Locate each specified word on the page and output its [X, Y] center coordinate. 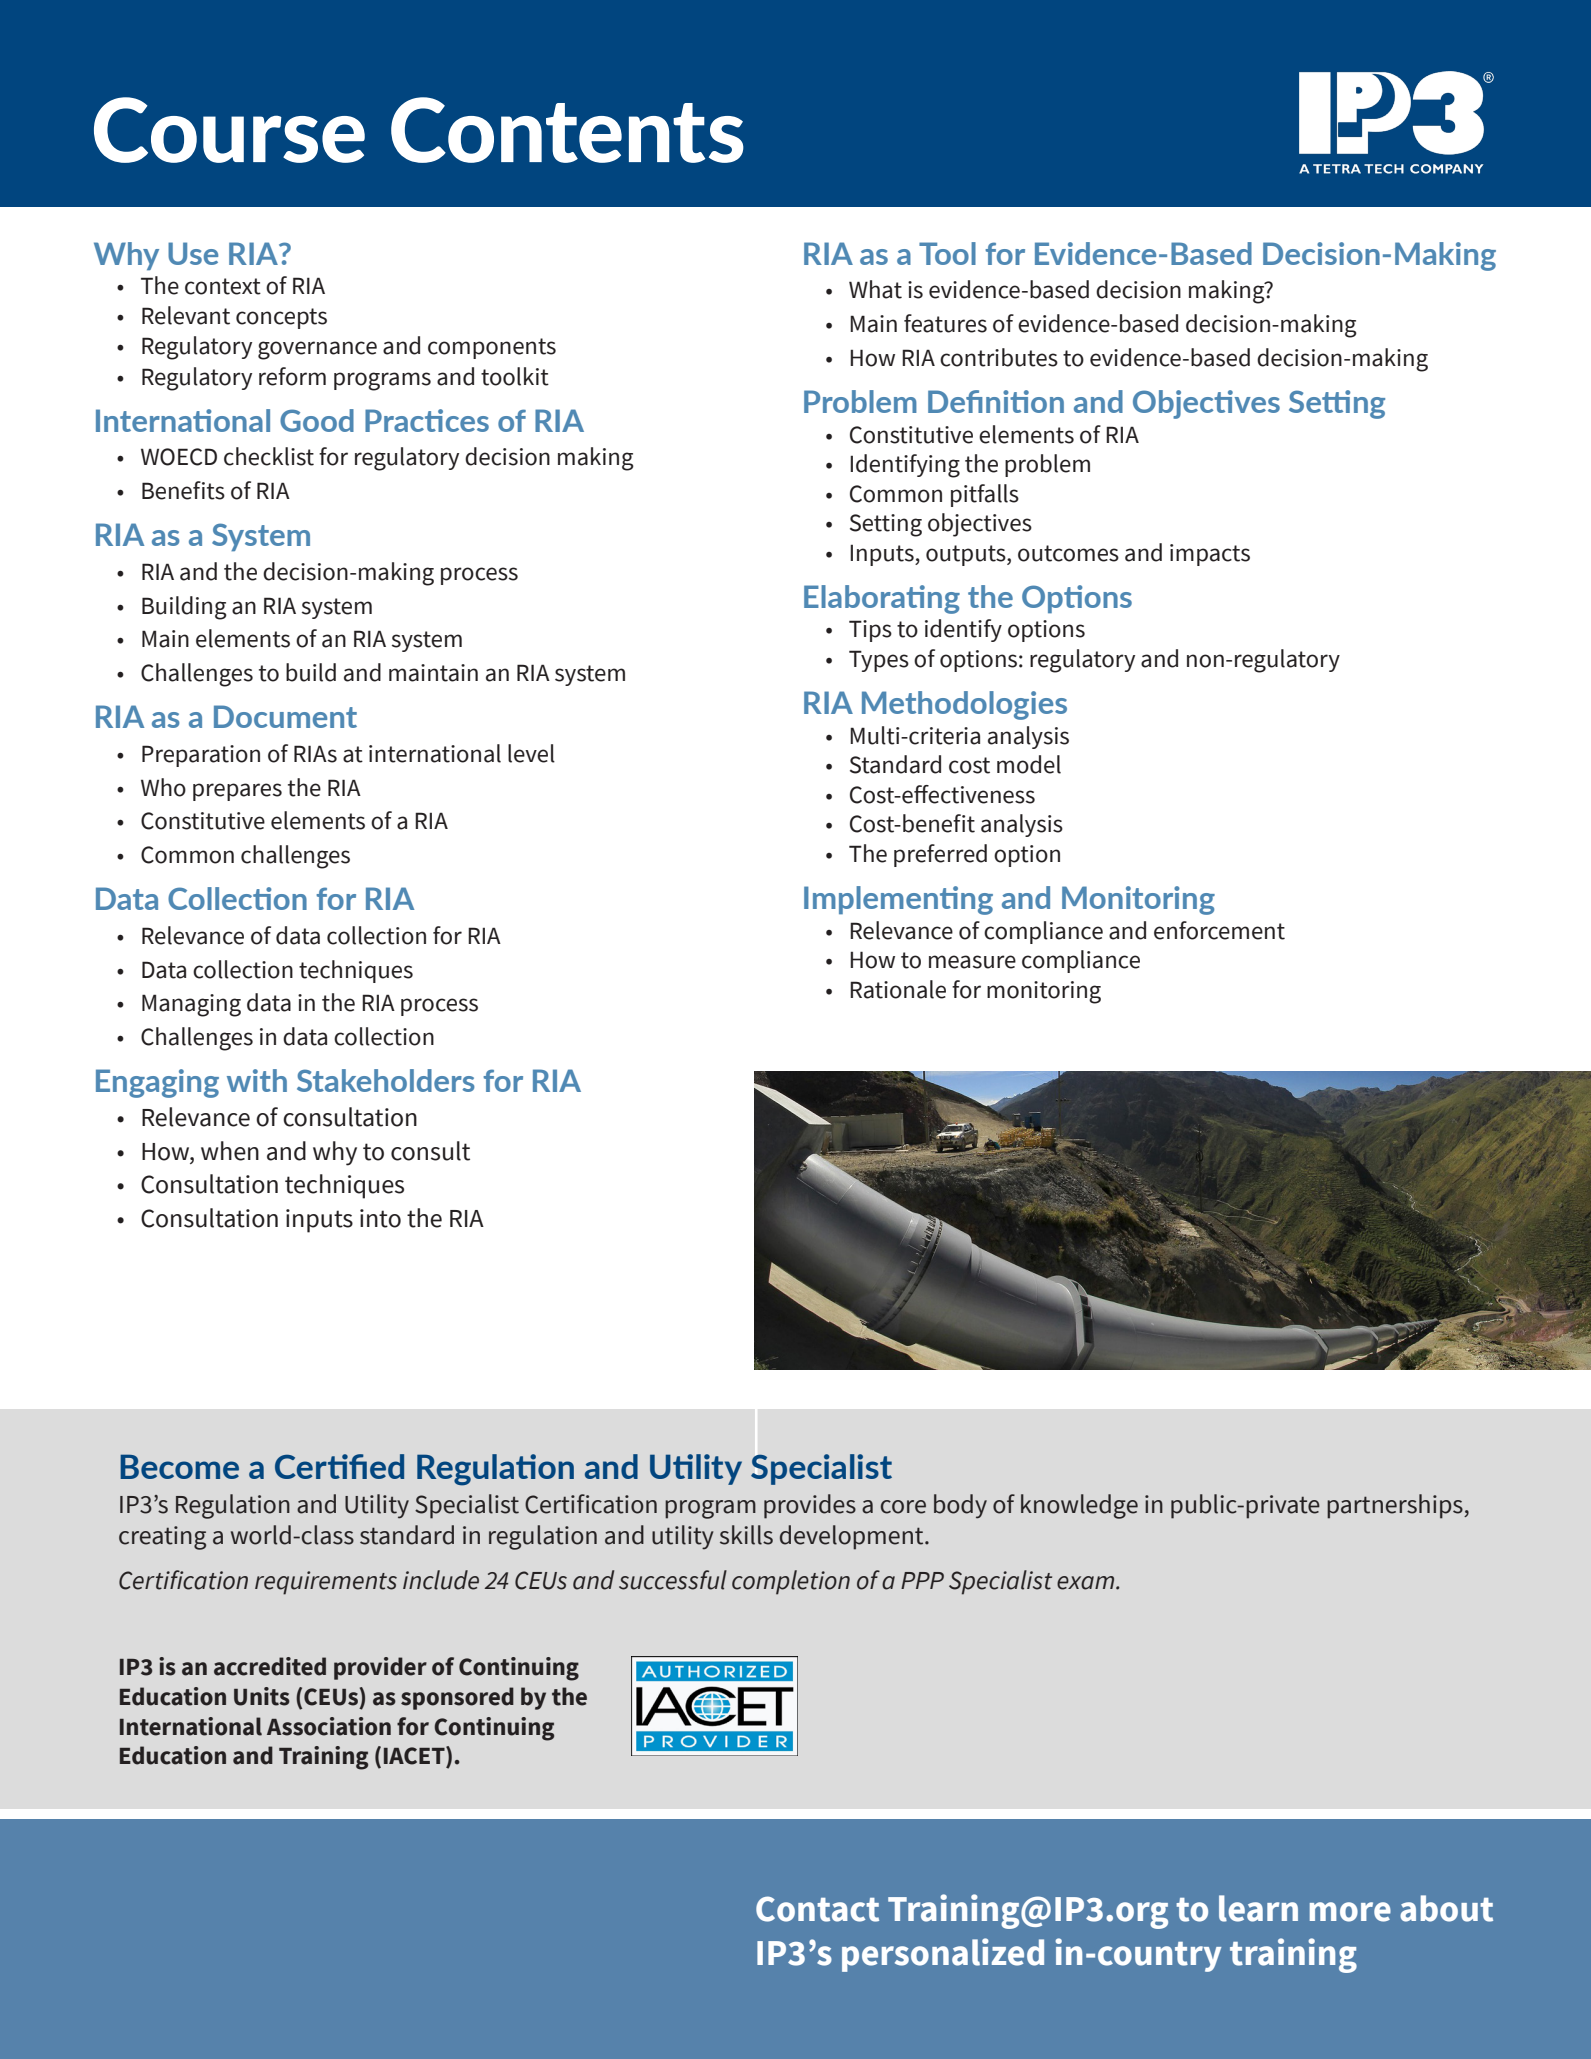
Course [229, 130]
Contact [817, 1909]
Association [329, 1726]
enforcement [1219, 930]
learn [1258, 1908]
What [875, 289]
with [257, 1080]
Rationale [898, 989]
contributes [999, 357]
